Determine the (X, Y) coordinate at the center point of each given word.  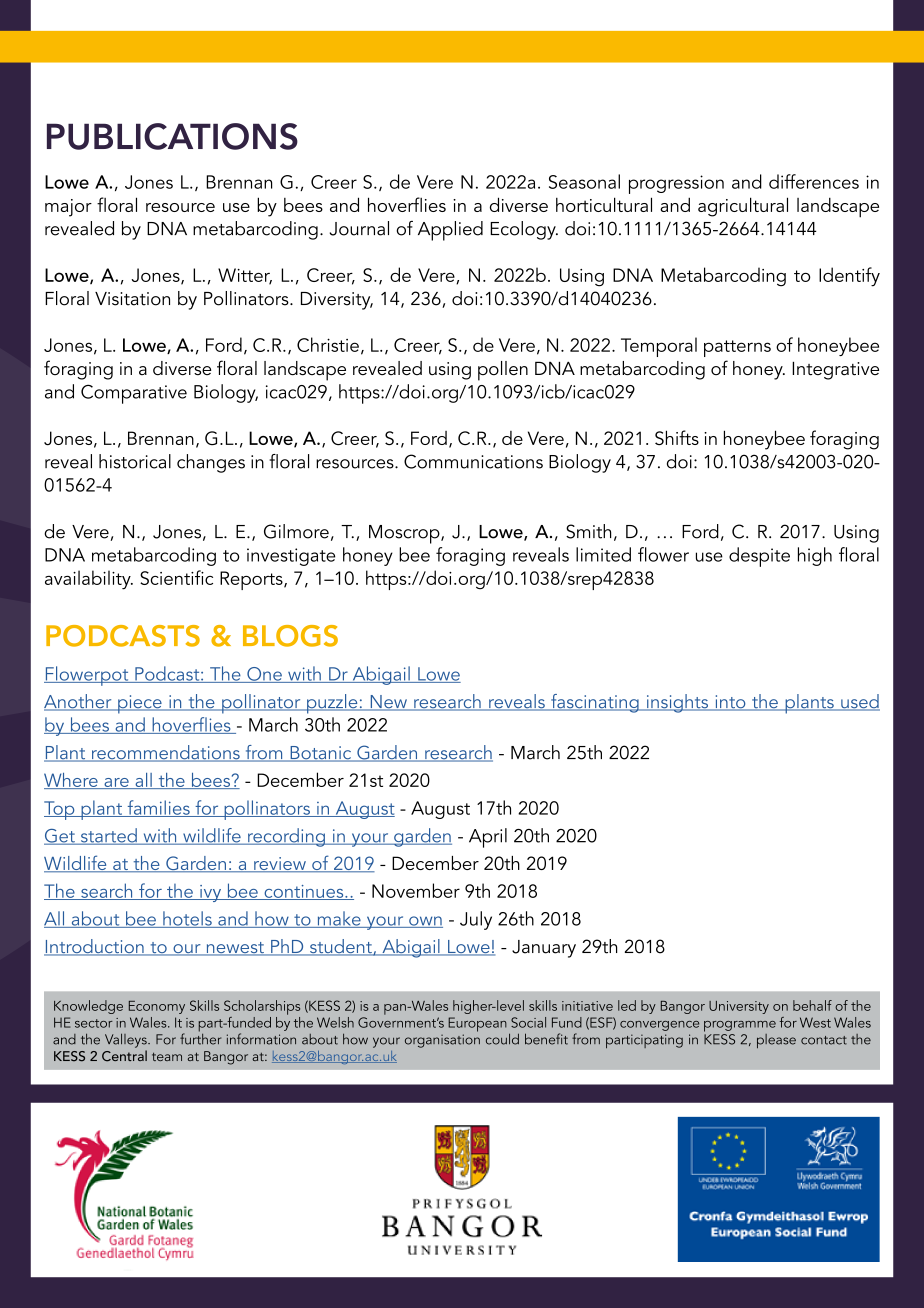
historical (135, 461)
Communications (473, 461)
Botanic (321, 754)
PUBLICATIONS (172, 136)
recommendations (165, 753)
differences (814, 181)
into (730, 703)
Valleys (127, 1040)
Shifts (677, 437)
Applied (450, 231)
